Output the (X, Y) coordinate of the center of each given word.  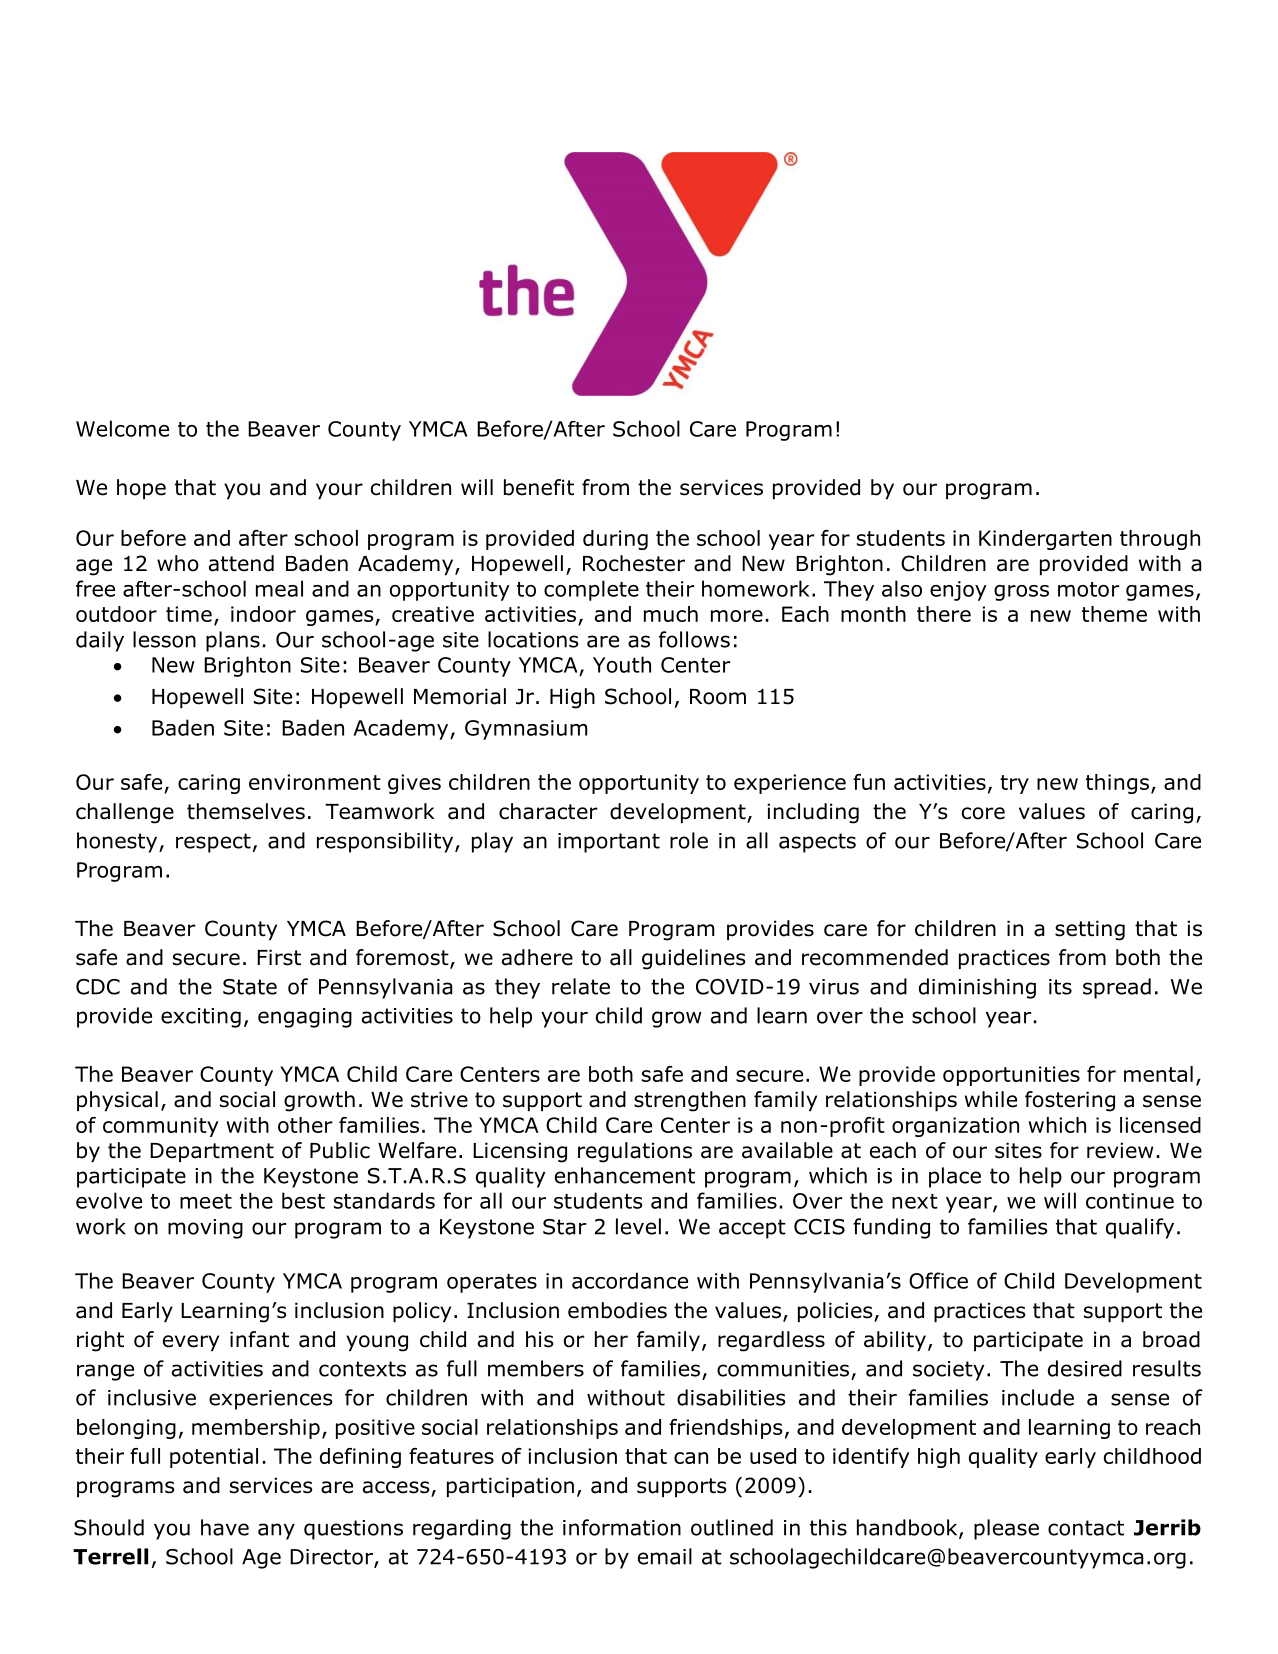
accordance (630, 1280)
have (225, 1527)
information (622, 1527)
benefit (539, 487)
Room (718, 697)
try (1014, 784)
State (250, 987)
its (1060, 987)
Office (938, 1280)
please (1006, 1529)
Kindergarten (1045, 540)
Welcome (122, 428)
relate (581, 986)
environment (315, 782)
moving (205, 1229)
